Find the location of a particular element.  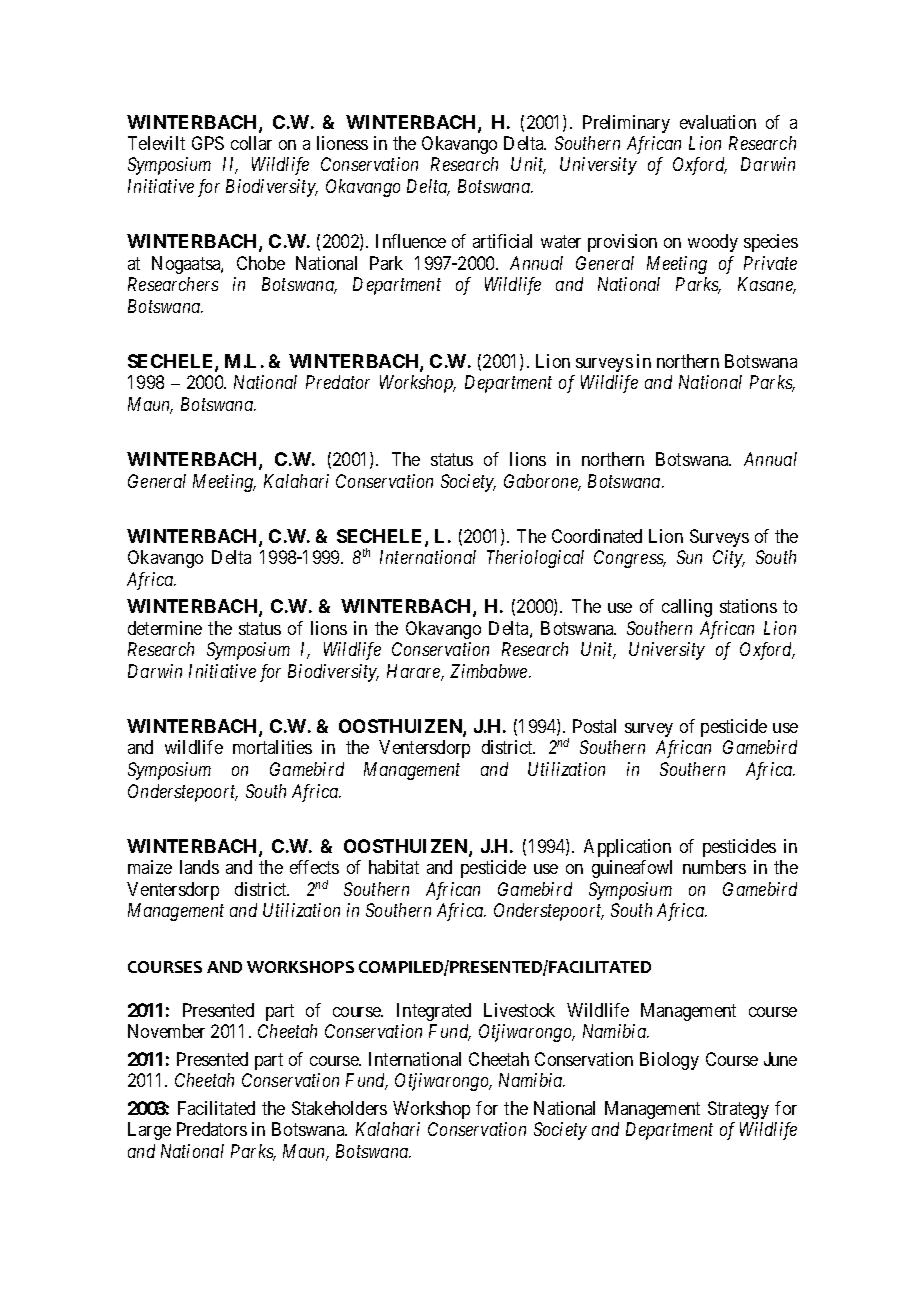

lands is located at coordinates (199, 867).
